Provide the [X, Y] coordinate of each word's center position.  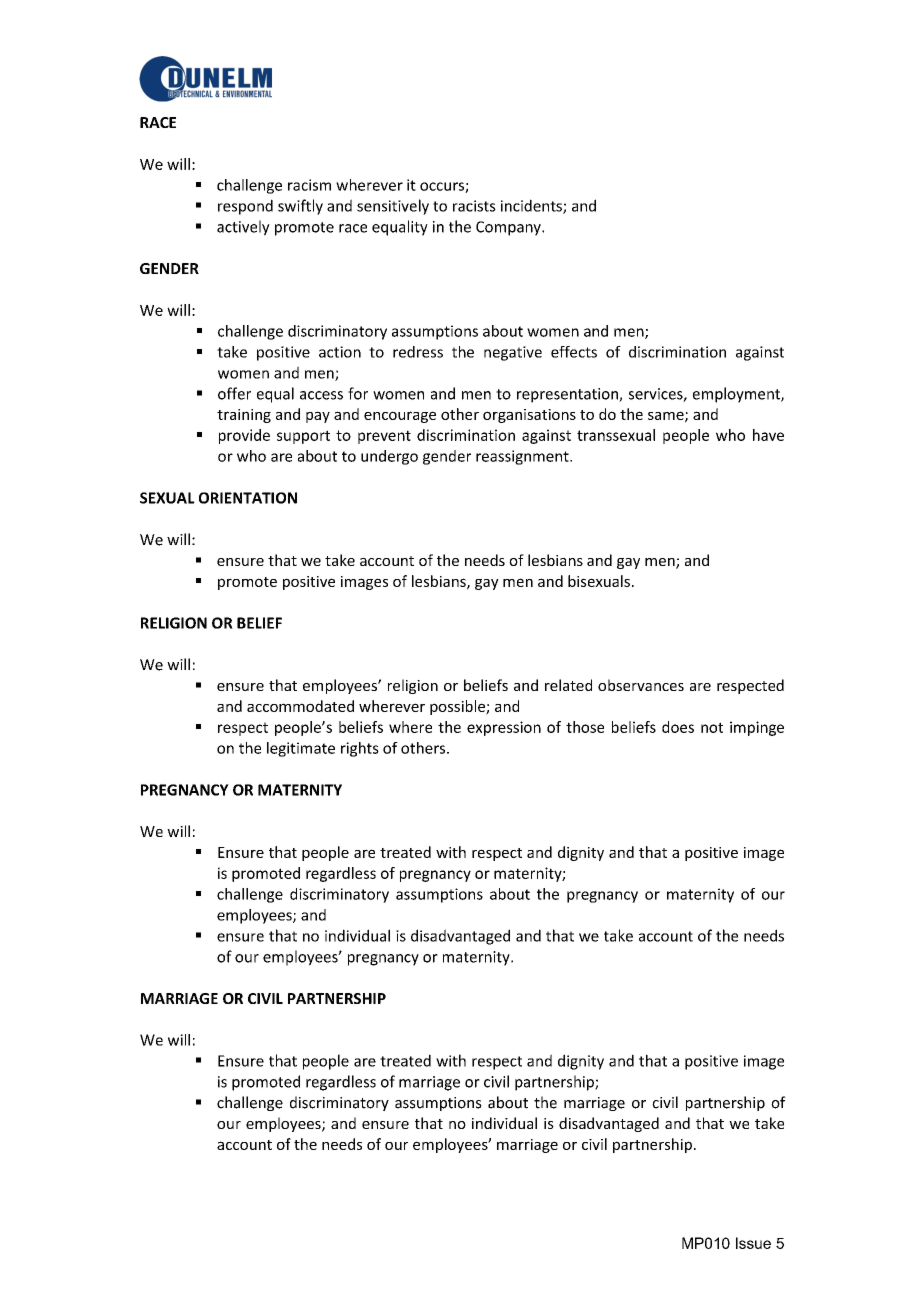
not [712, 727]
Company [509, 228]
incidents [532, 206]
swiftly [300, 207]
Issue [753, 1243]
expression [504, 728]
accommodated [300, 706]
